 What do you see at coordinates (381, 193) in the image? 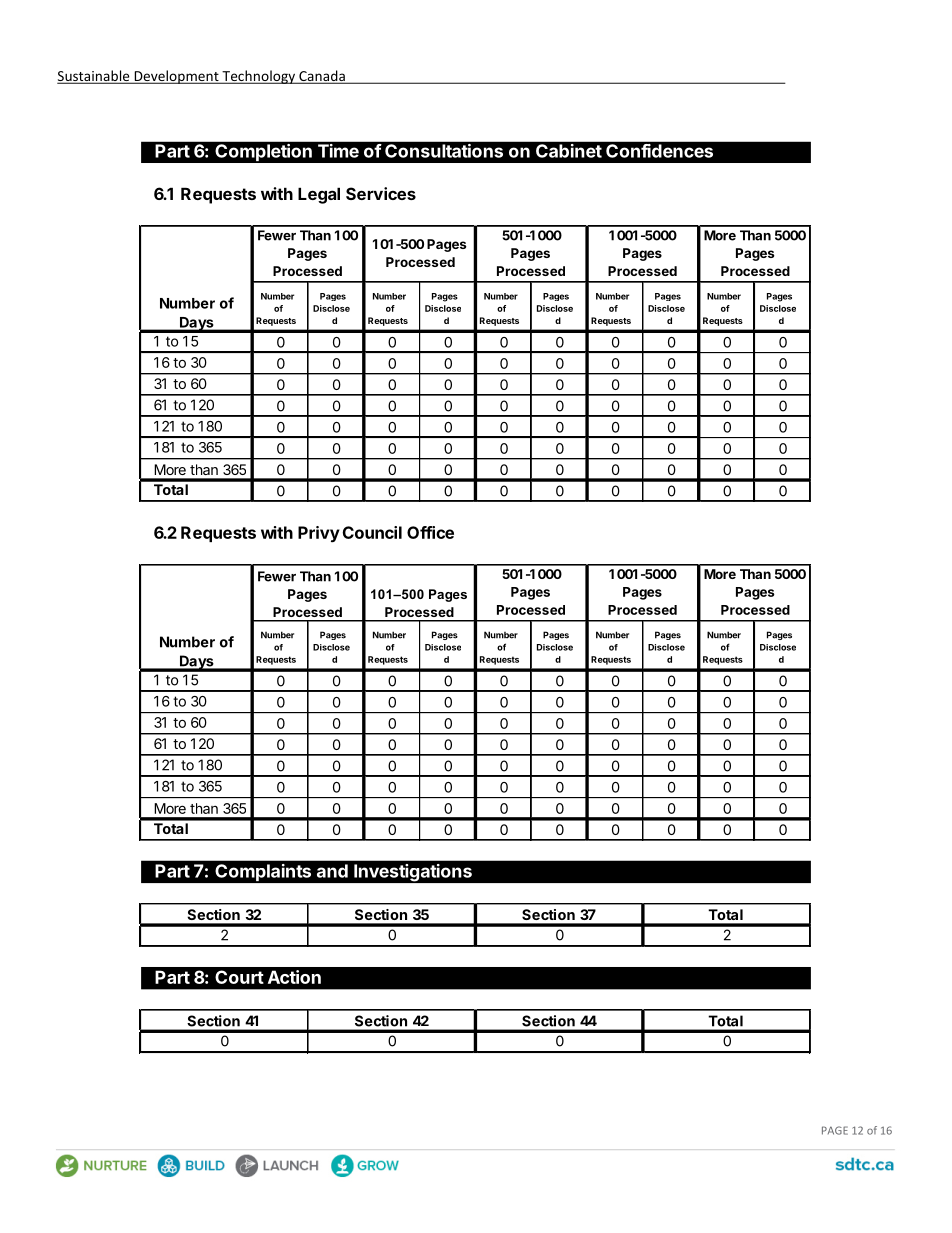
I see `Services` at bounding box center [381, 193].
